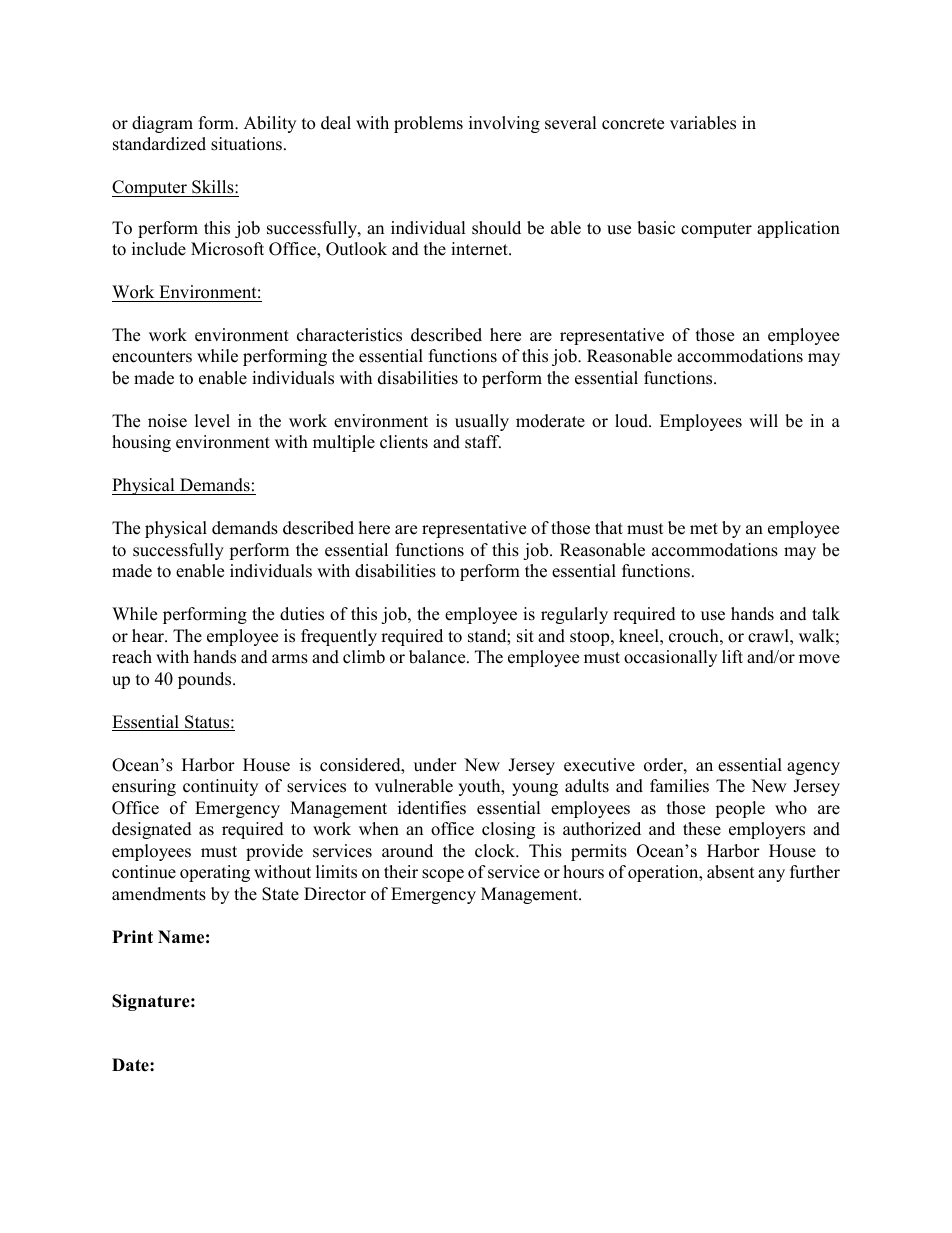  I want to click on concrete, so click(633, 124).
